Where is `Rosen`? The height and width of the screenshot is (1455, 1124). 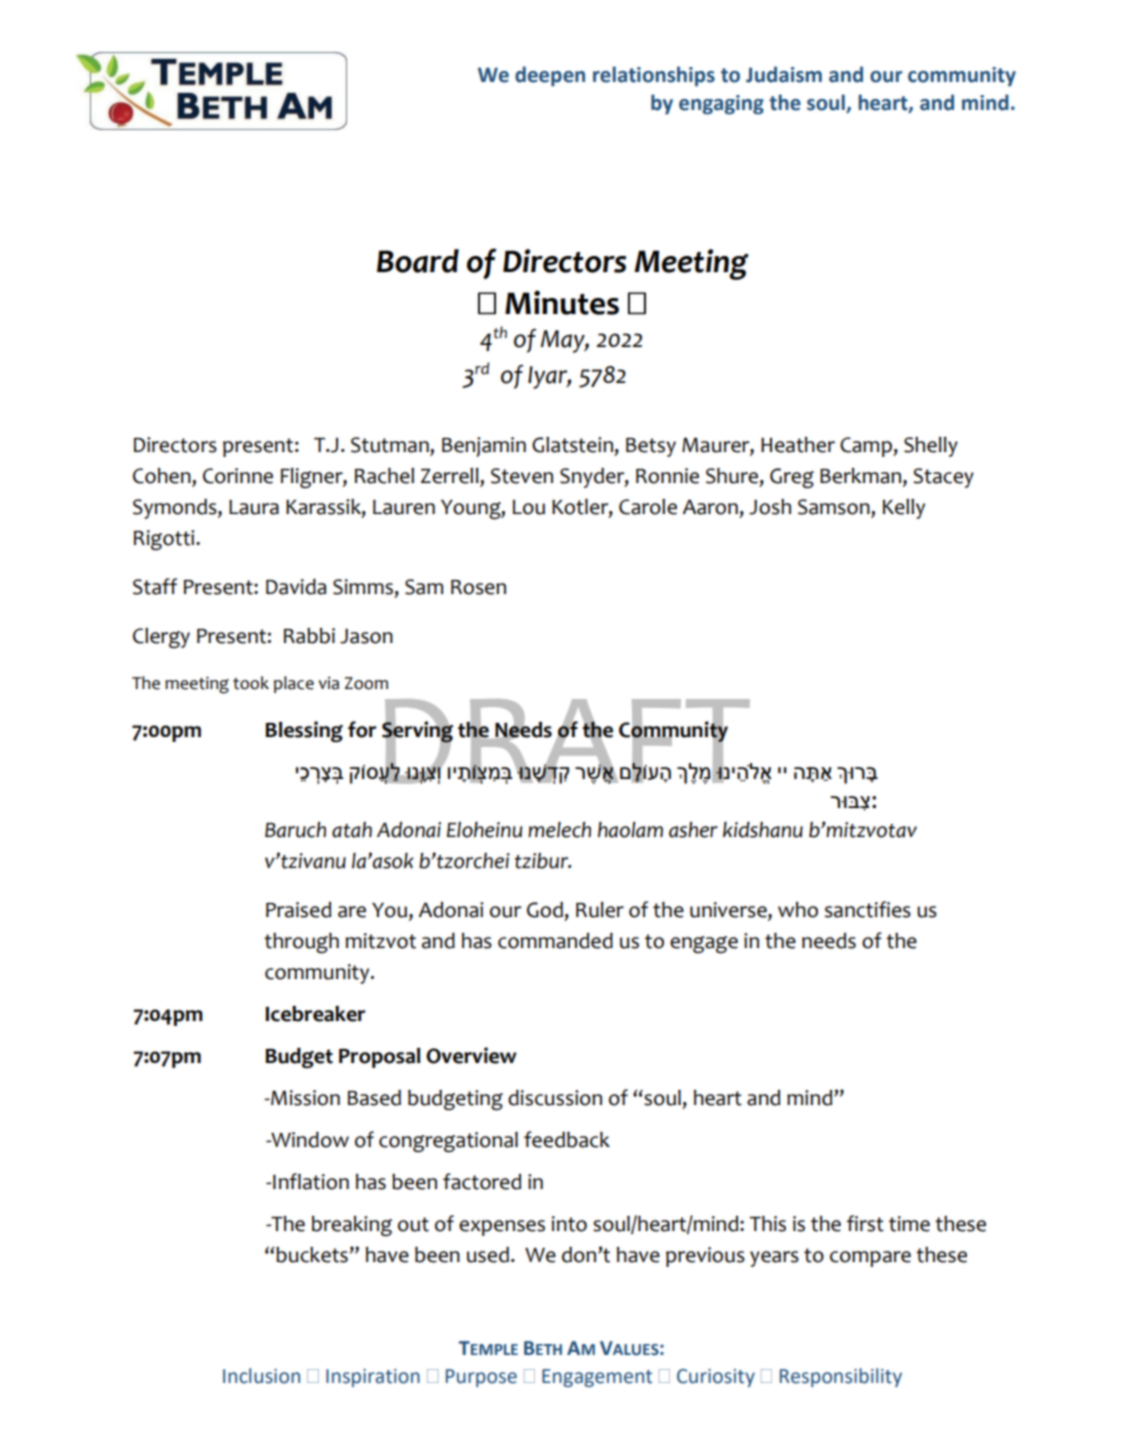 Rosen is located at coordinates (478, 587).
